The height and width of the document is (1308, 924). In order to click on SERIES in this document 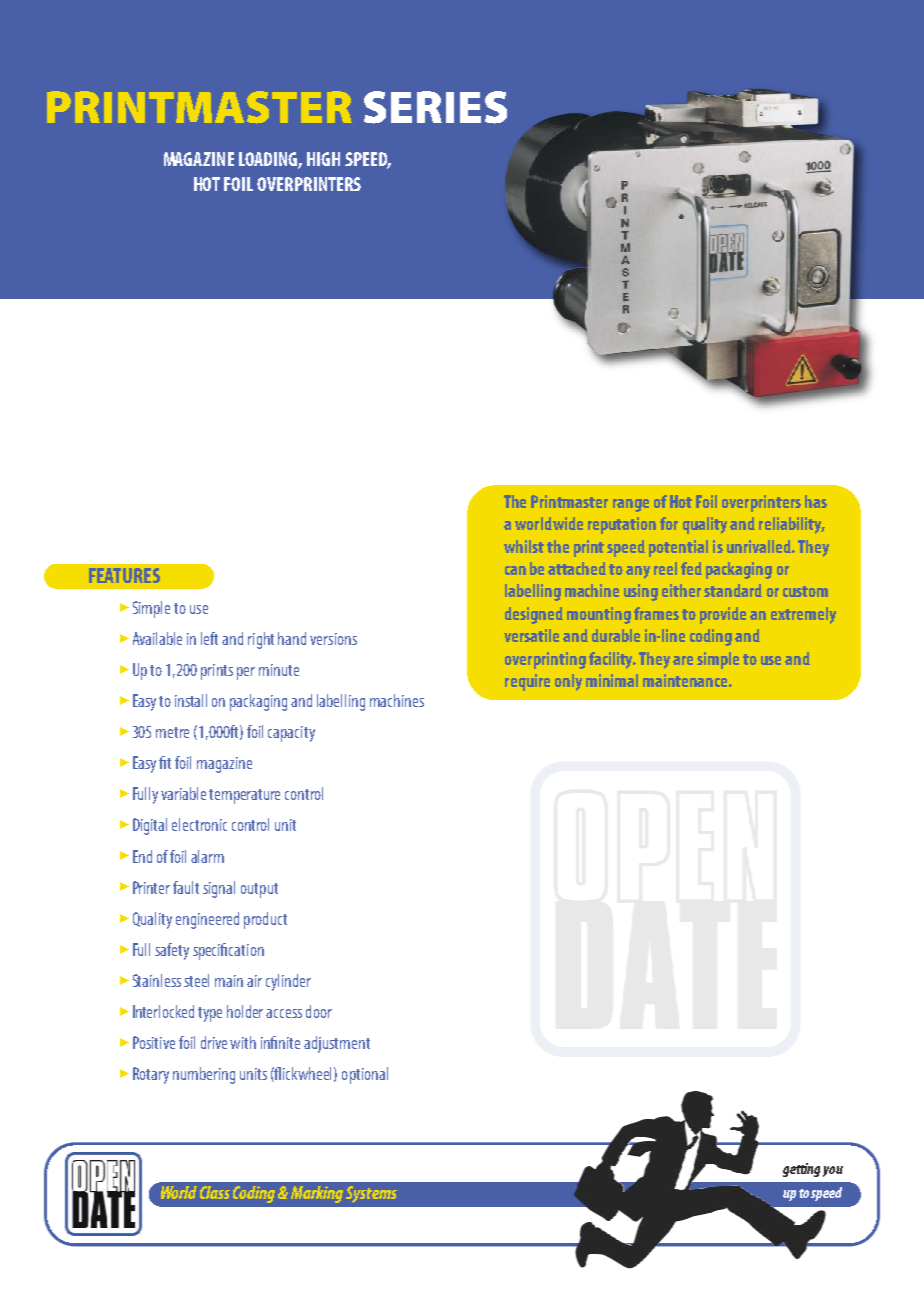, I will do `click(435, 107)`.
